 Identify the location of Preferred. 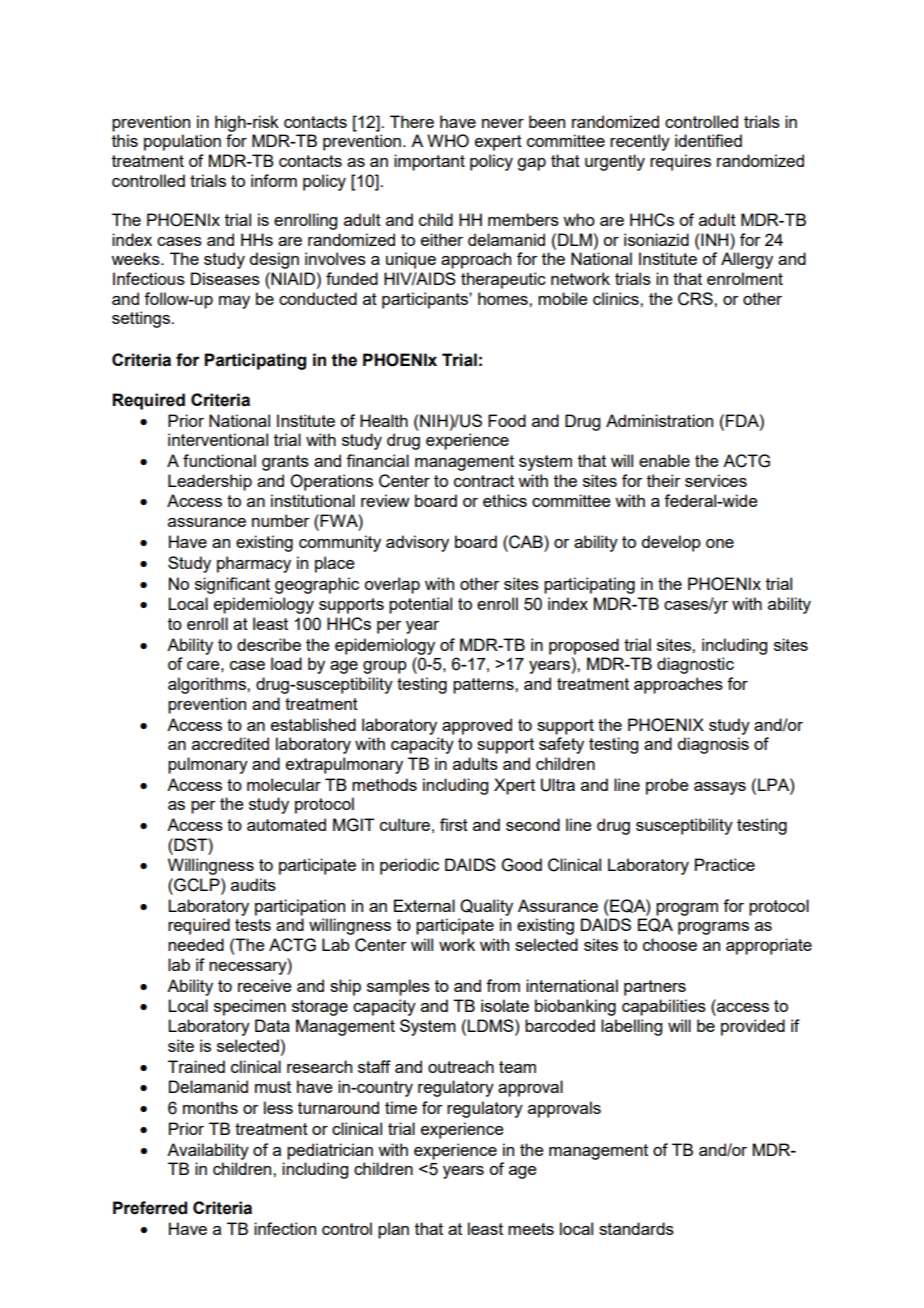
(150, 1208).
